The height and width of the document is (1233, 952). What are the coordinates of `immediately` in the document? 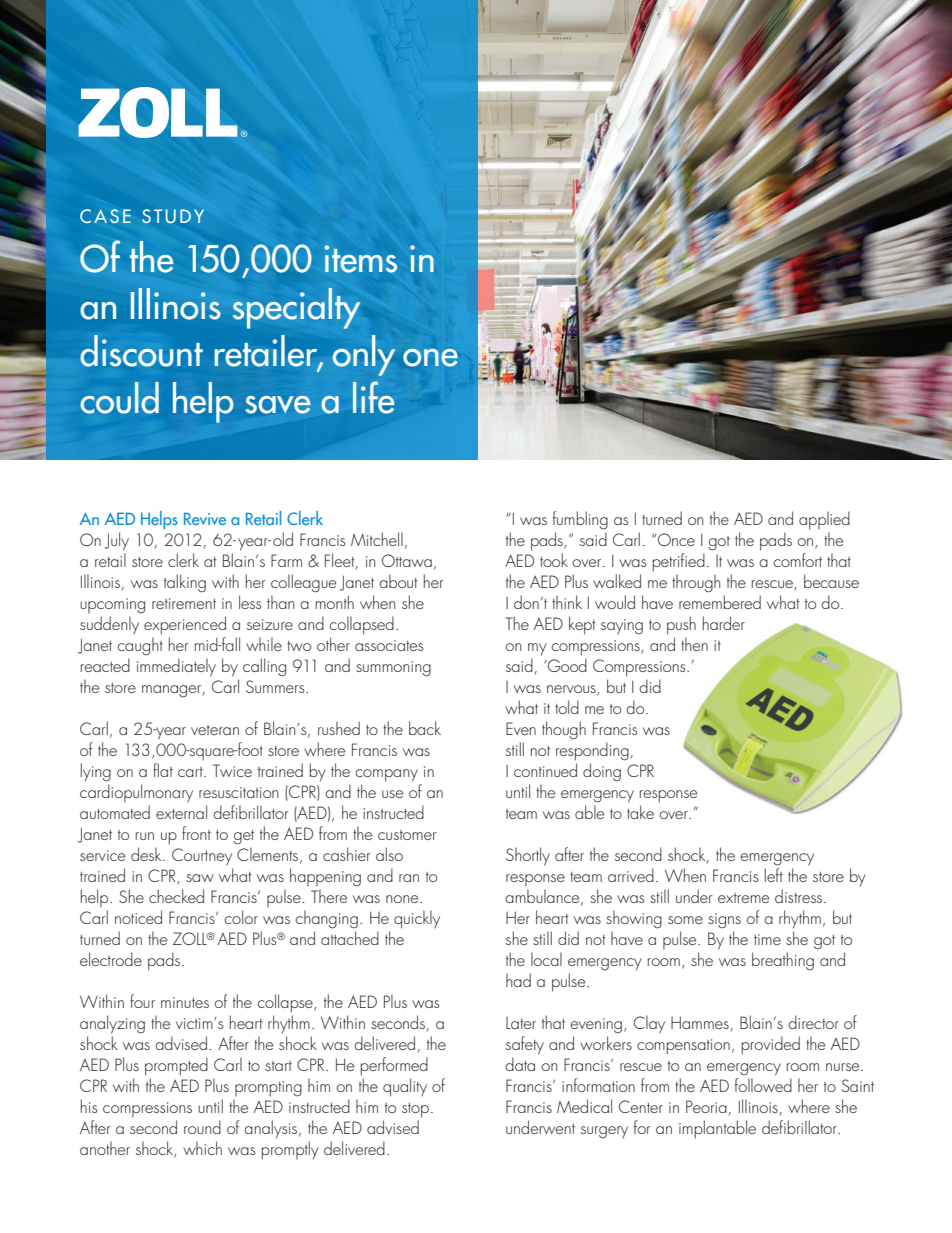 It's located at (176, 667).
